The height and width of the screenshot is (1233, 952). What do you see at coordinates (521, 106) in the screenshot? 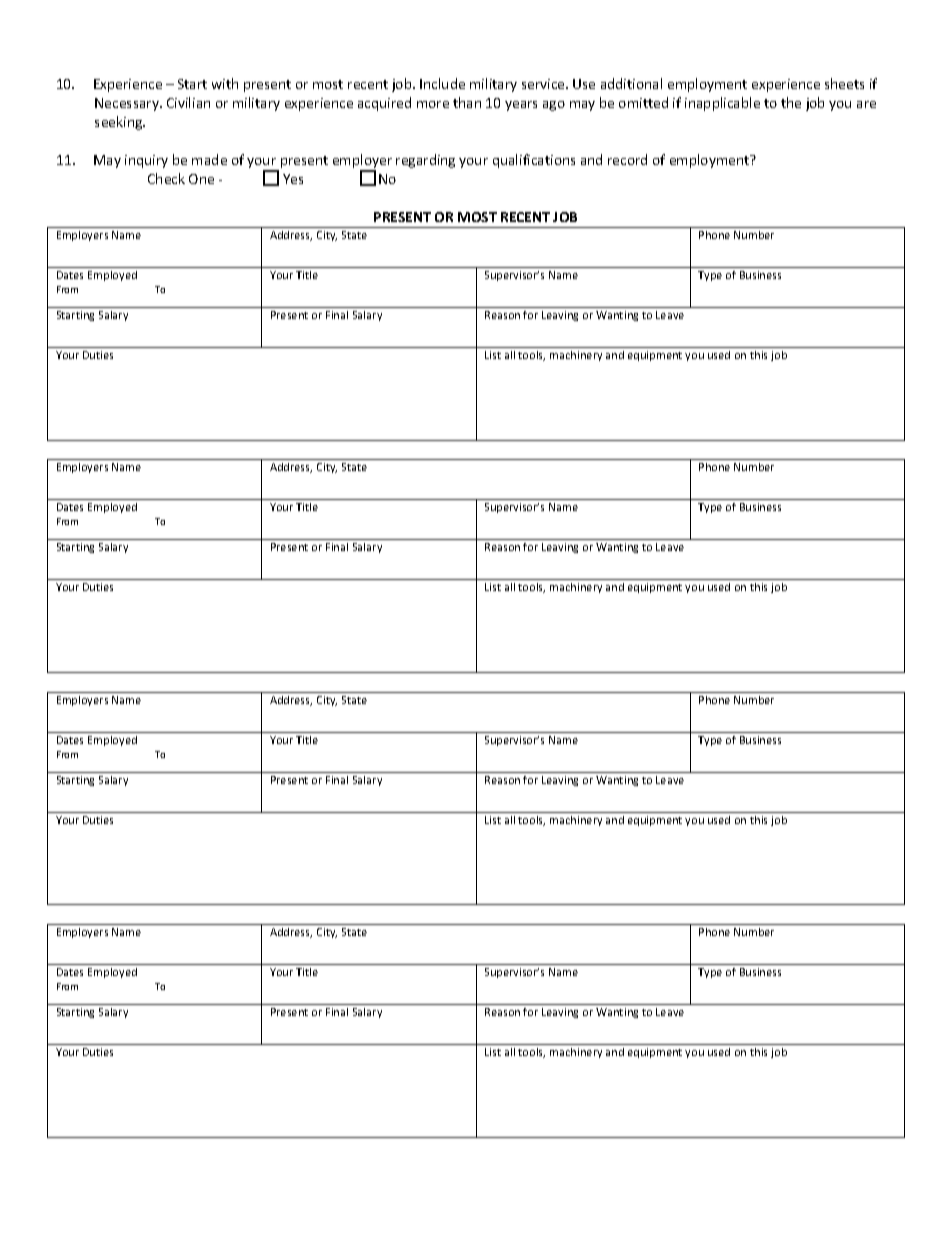
I see `years` at bounding box center [521, 106].
